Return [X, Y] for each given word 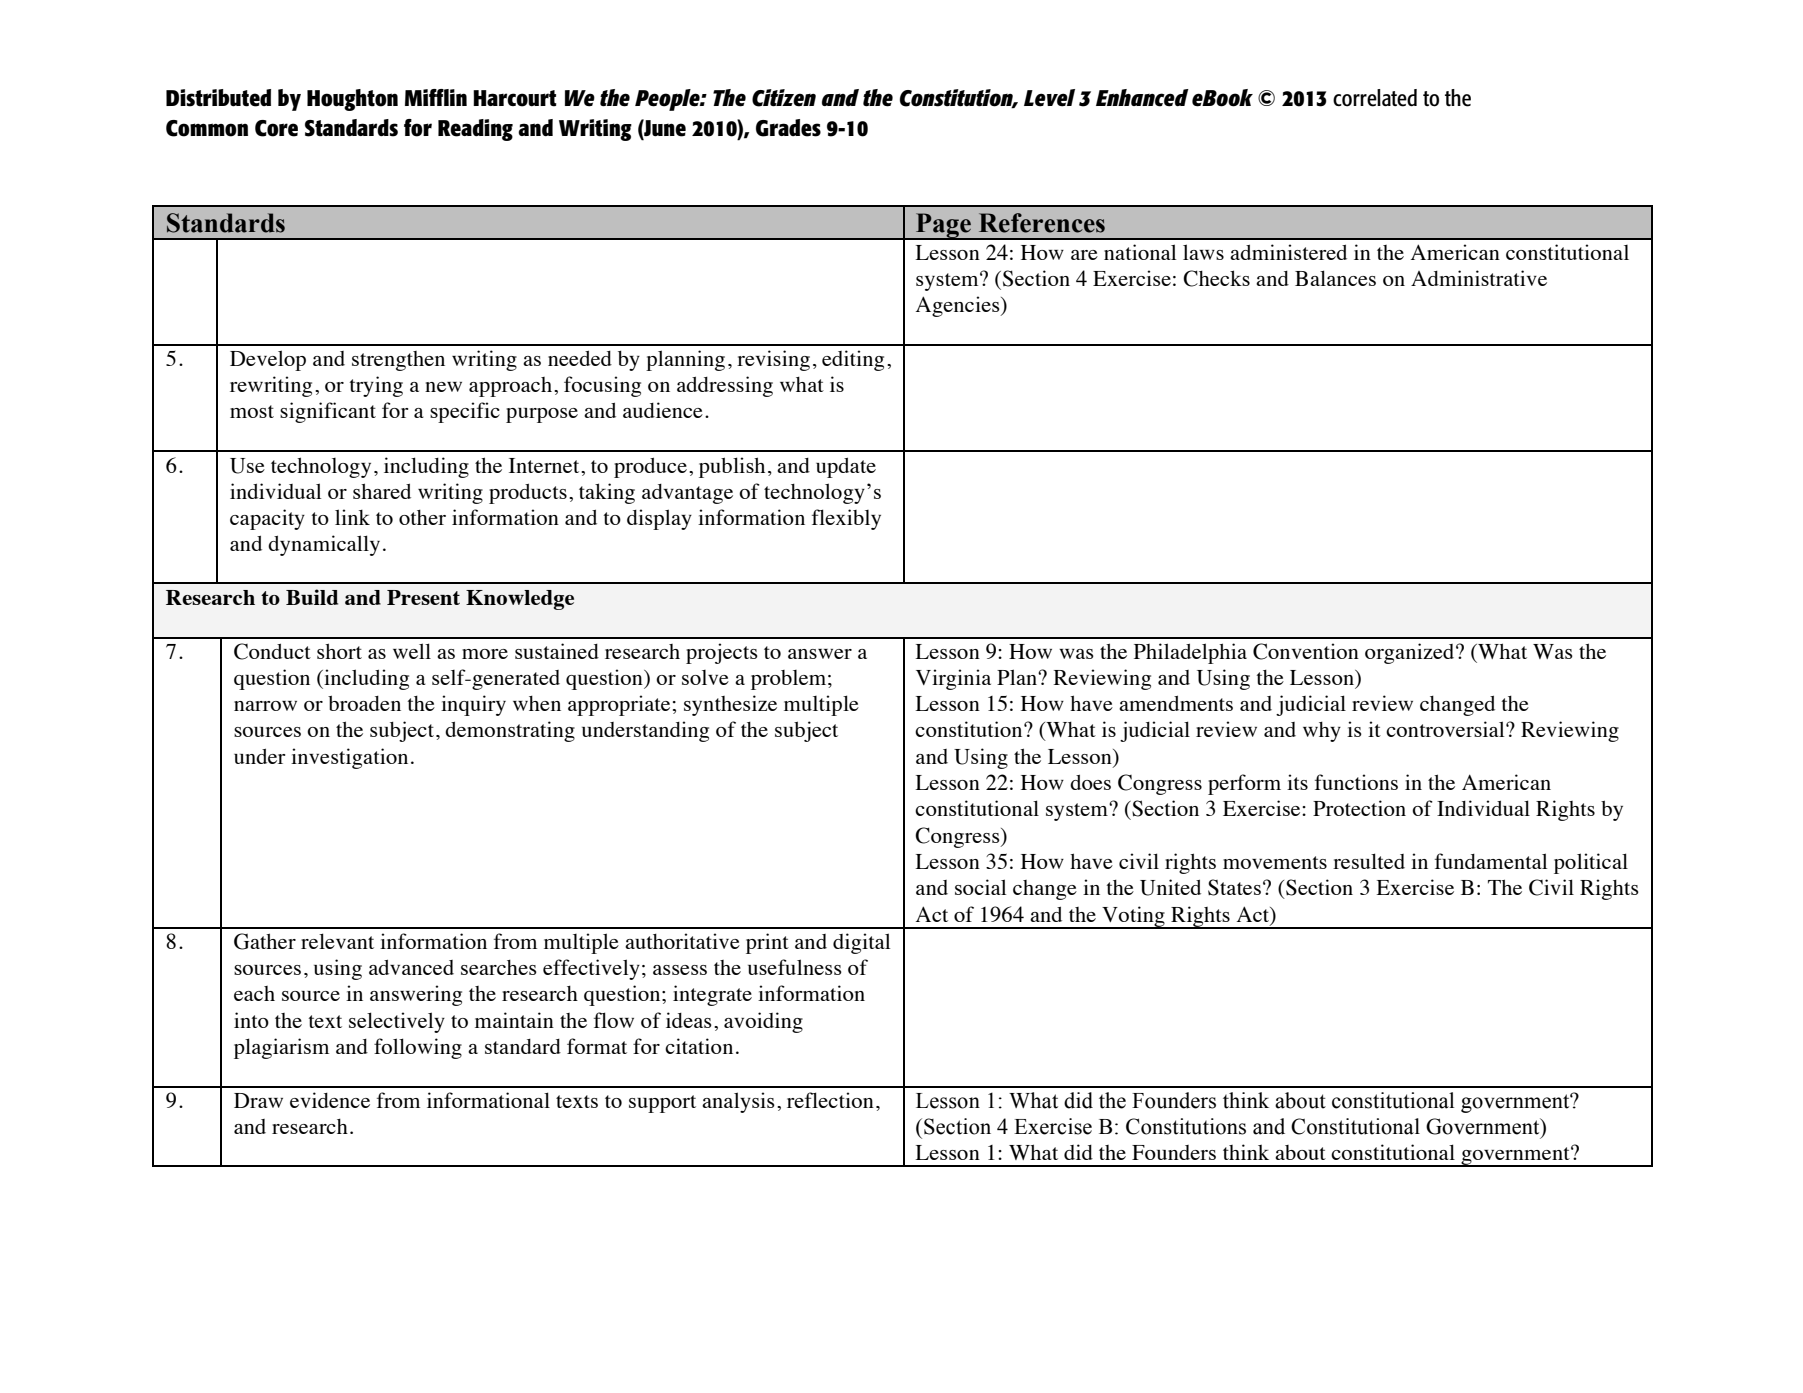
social [980, 887]
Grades [788, 128]
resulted [1369, 861]
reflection [830, 1100]
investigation [349, 758]
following [418, 1048]
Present [423, 597]
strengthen [398, 361]
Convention [1306, 651]
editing [853, 360]
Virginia [953, 679]
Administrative [1479, 278]
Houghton [352, 100]
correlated [1375, 98]
